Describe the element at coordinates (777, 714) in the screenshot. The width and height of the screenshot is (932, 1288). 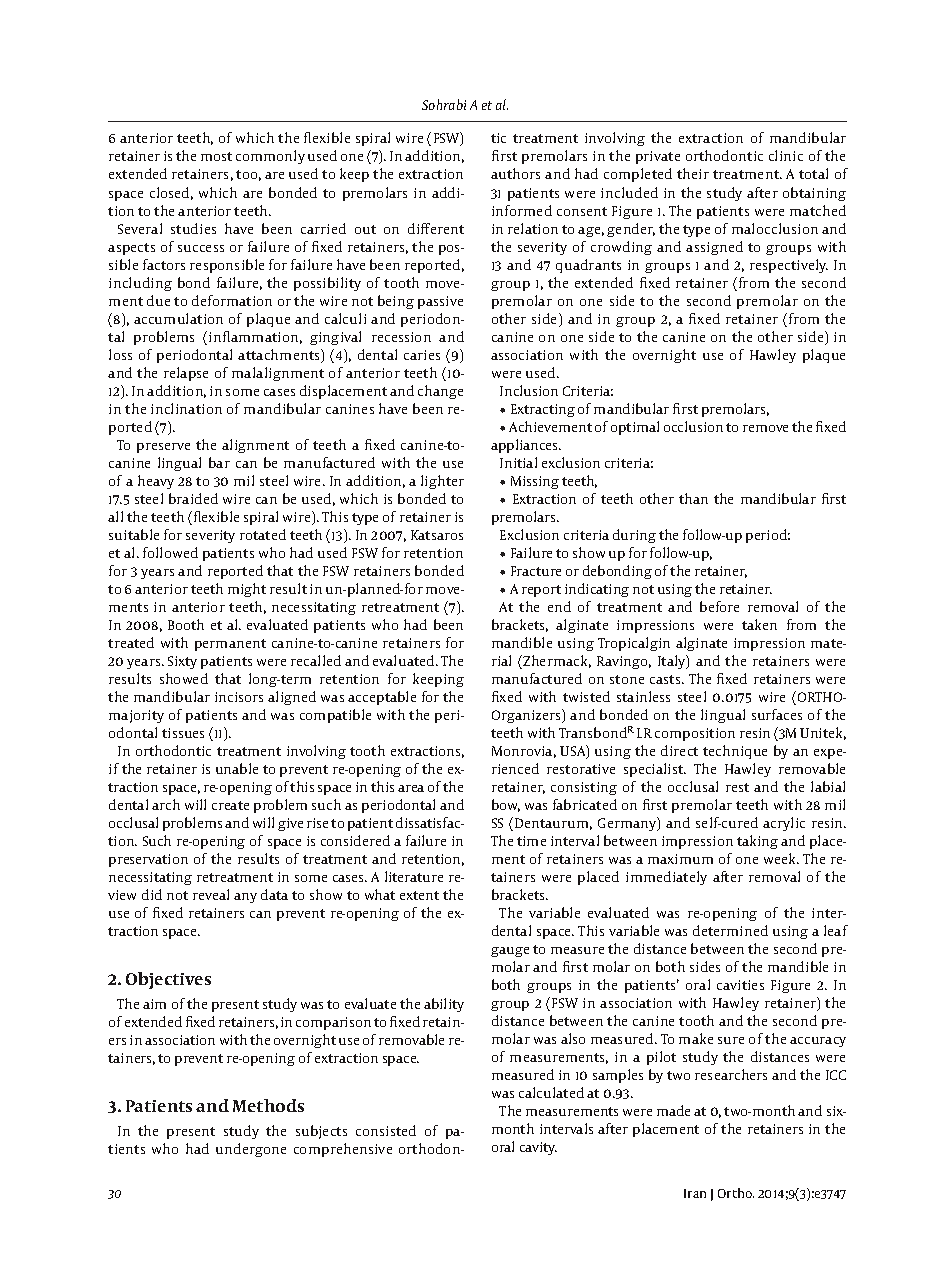
I see `surfaces` at that location.
